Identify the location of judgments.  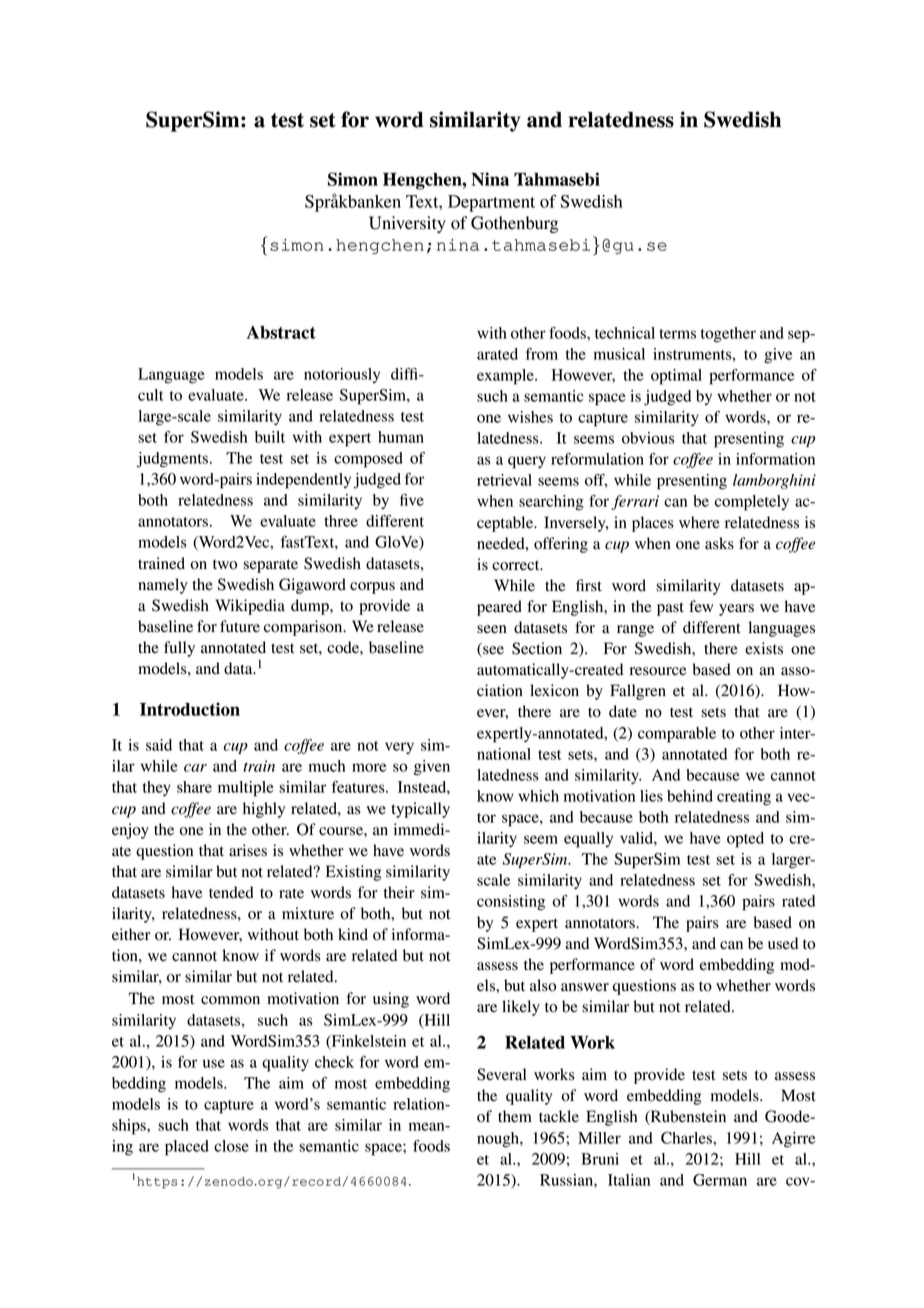
(172, 460).
